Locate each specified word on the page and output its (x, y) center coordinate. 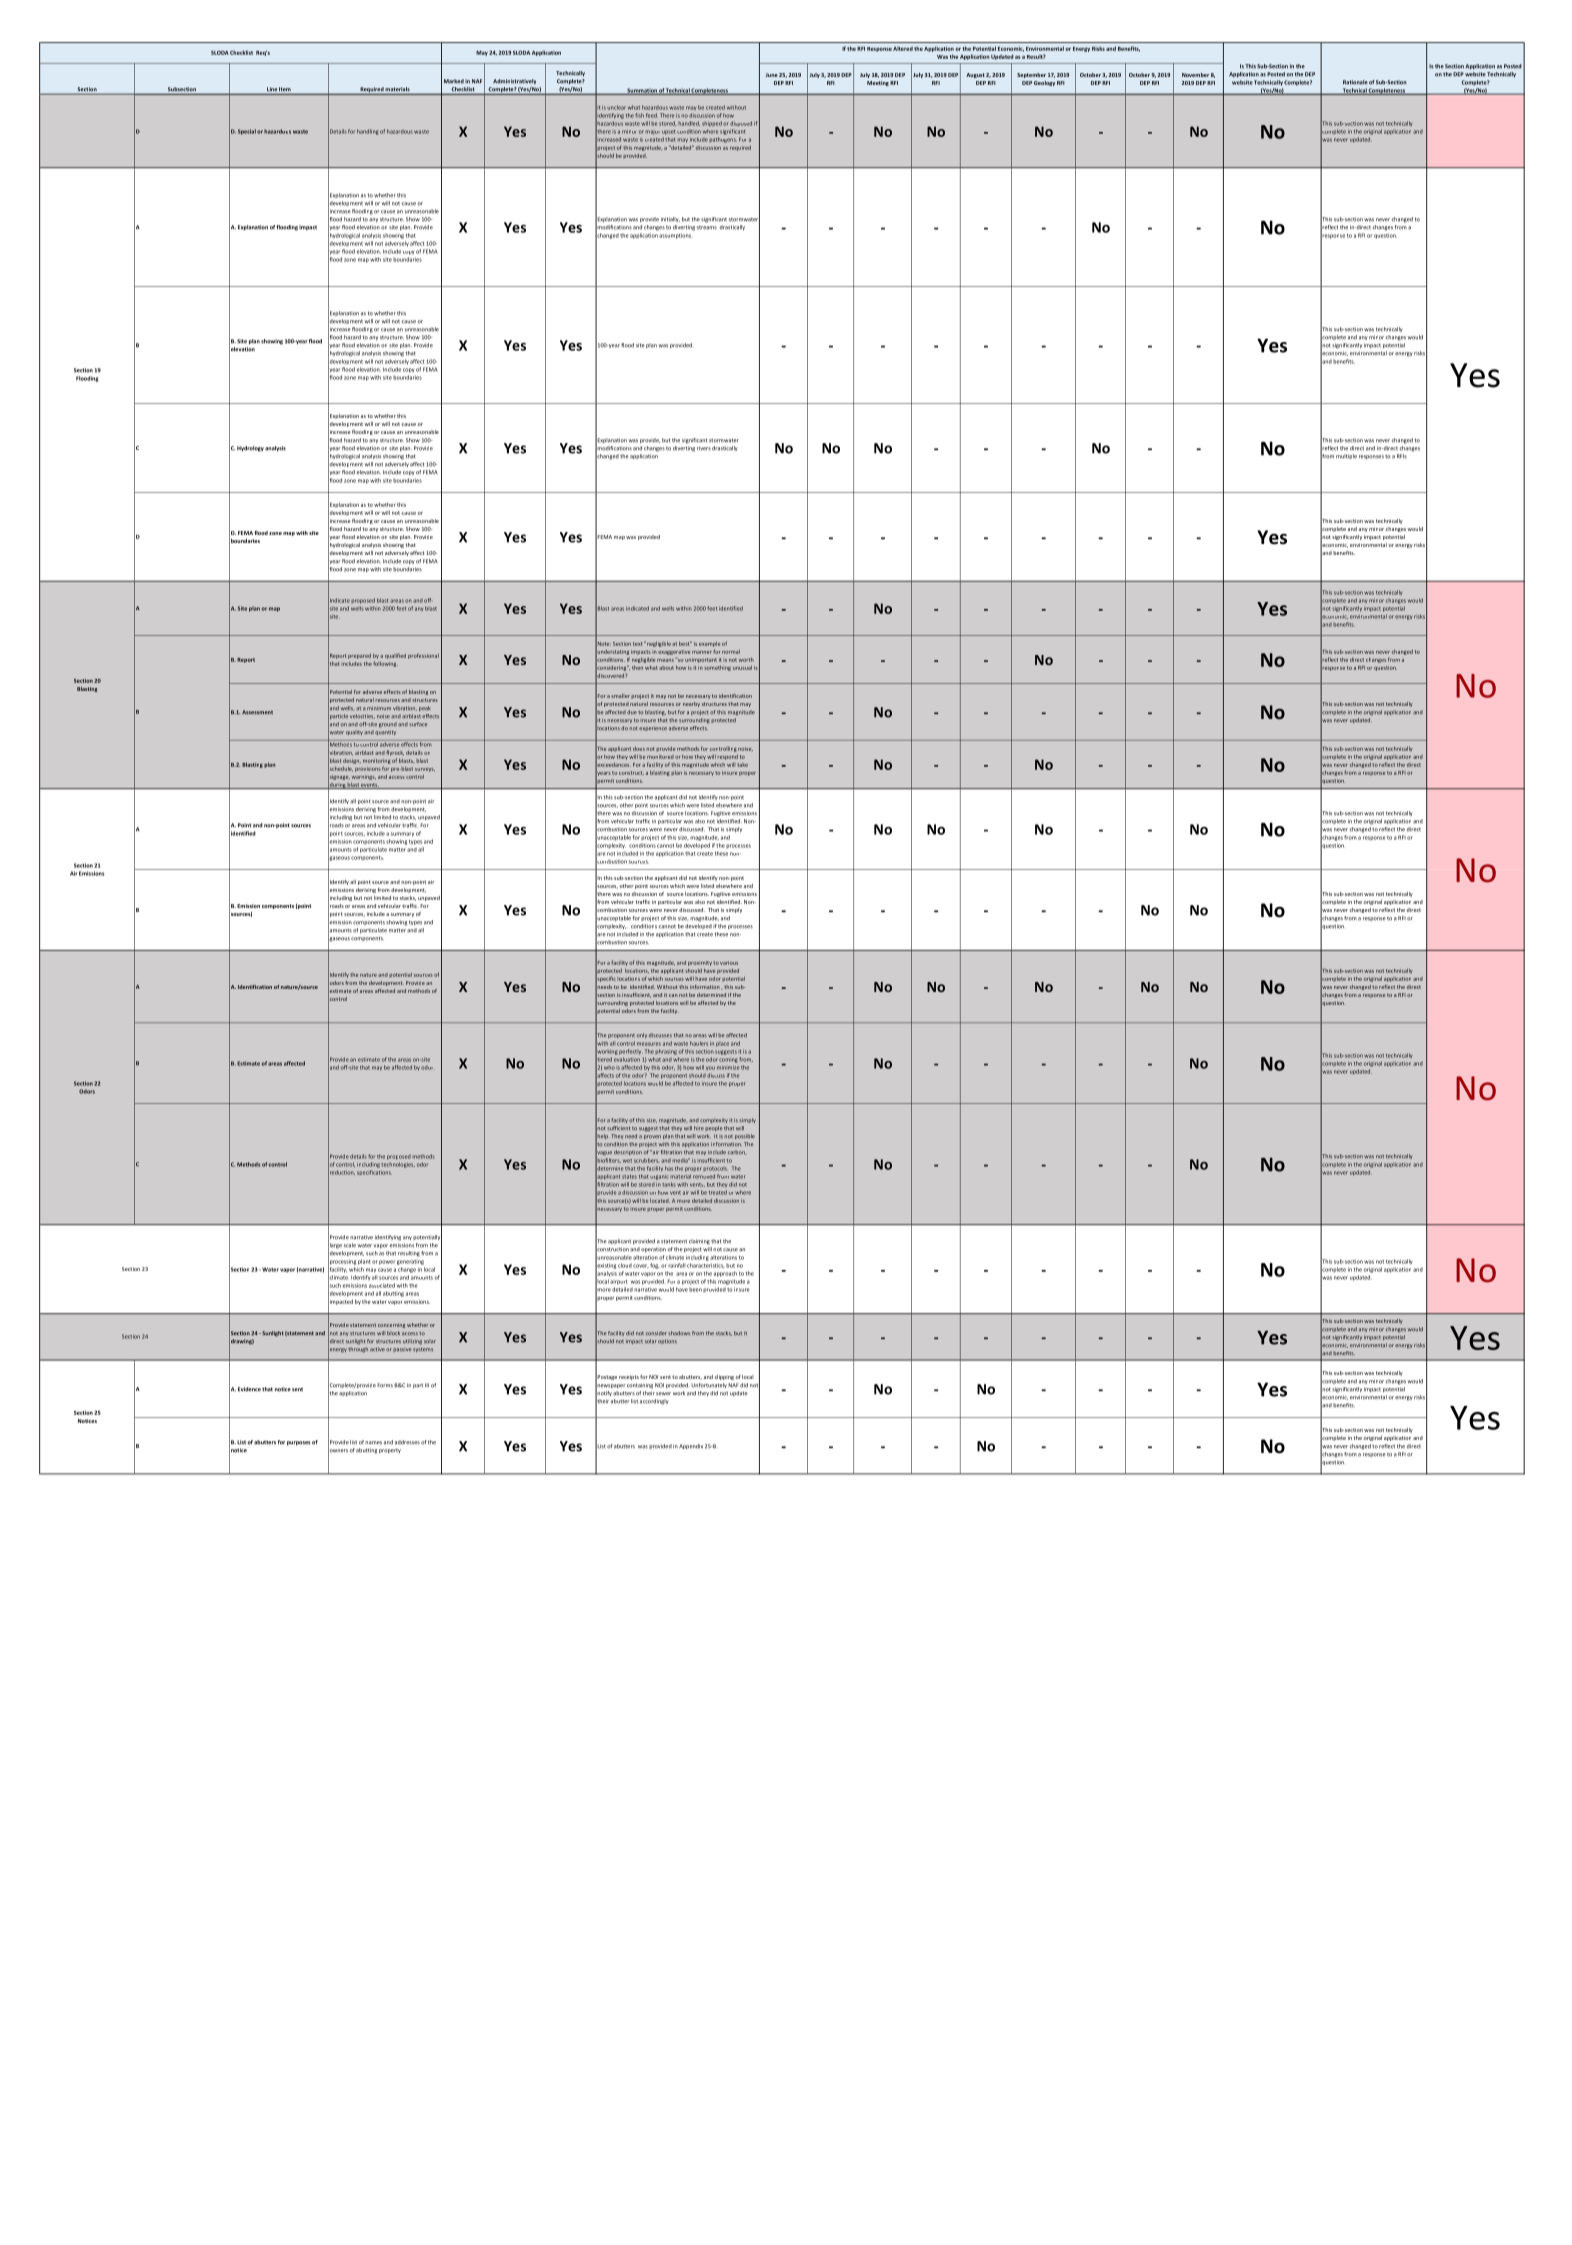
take (742, 765)
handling (368, 132)
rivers (704, 448)
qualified (395, 656)
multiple (1346, 456)
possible (745, 1136)
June (772, 75)
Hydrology (250, 449)
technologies (398, 1165)
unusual (742, 667)
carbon (737, 1152)
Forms (385, 1385)
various (729, 963)
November (1195, 75)
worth (746, 660)
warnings (364, 778)
